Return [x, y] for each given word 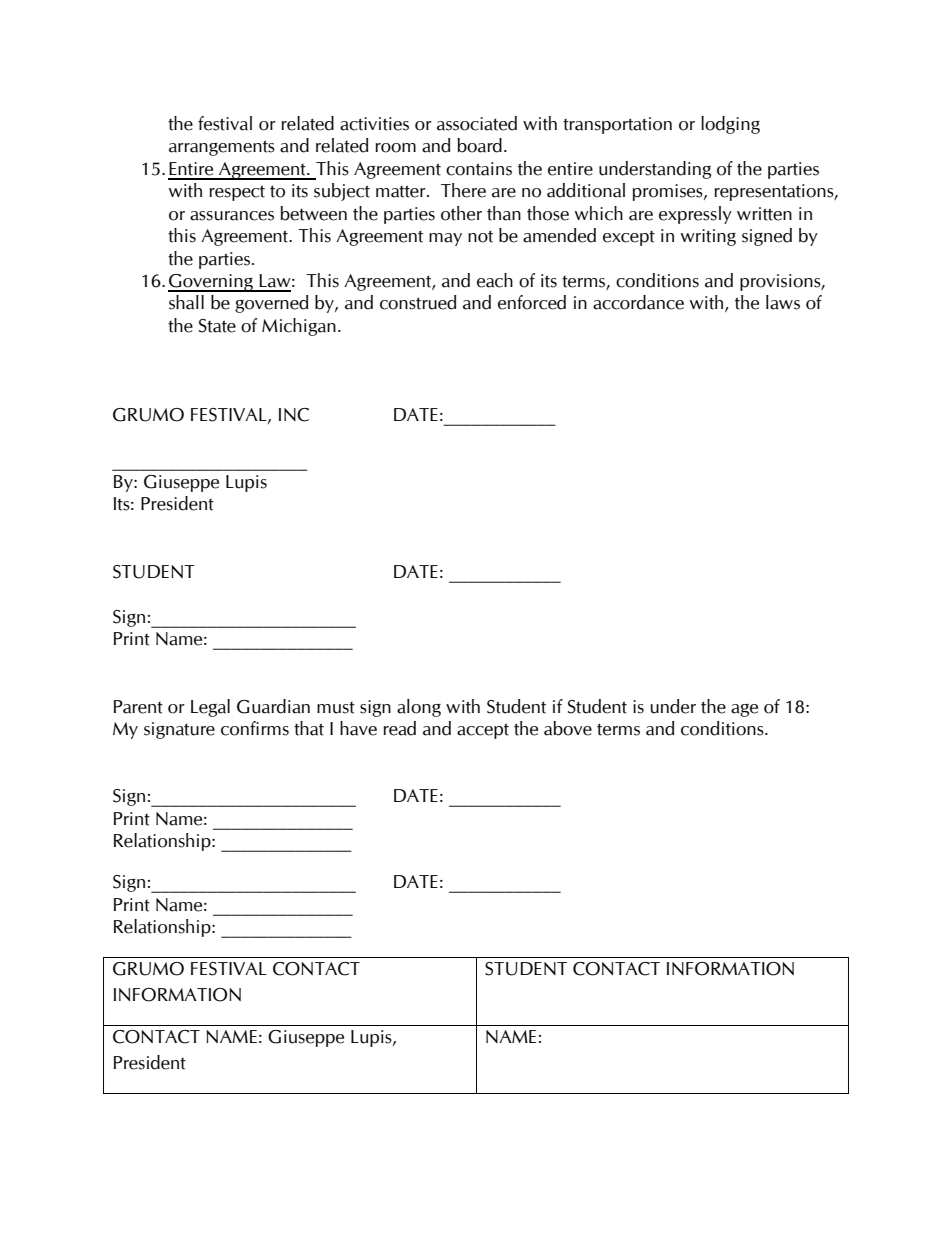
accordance [638, 302]
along [419, 708]
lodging [730, 125]
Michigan [299, 327]
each [495, 280]
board [480, 145]
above [568, 728]
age [744, 710]
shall [186, 302]
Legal [210, 708]
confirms [255, 728]
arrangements [222, 148]
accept [483, 731]
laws [783, 302]
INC [294, 415]
